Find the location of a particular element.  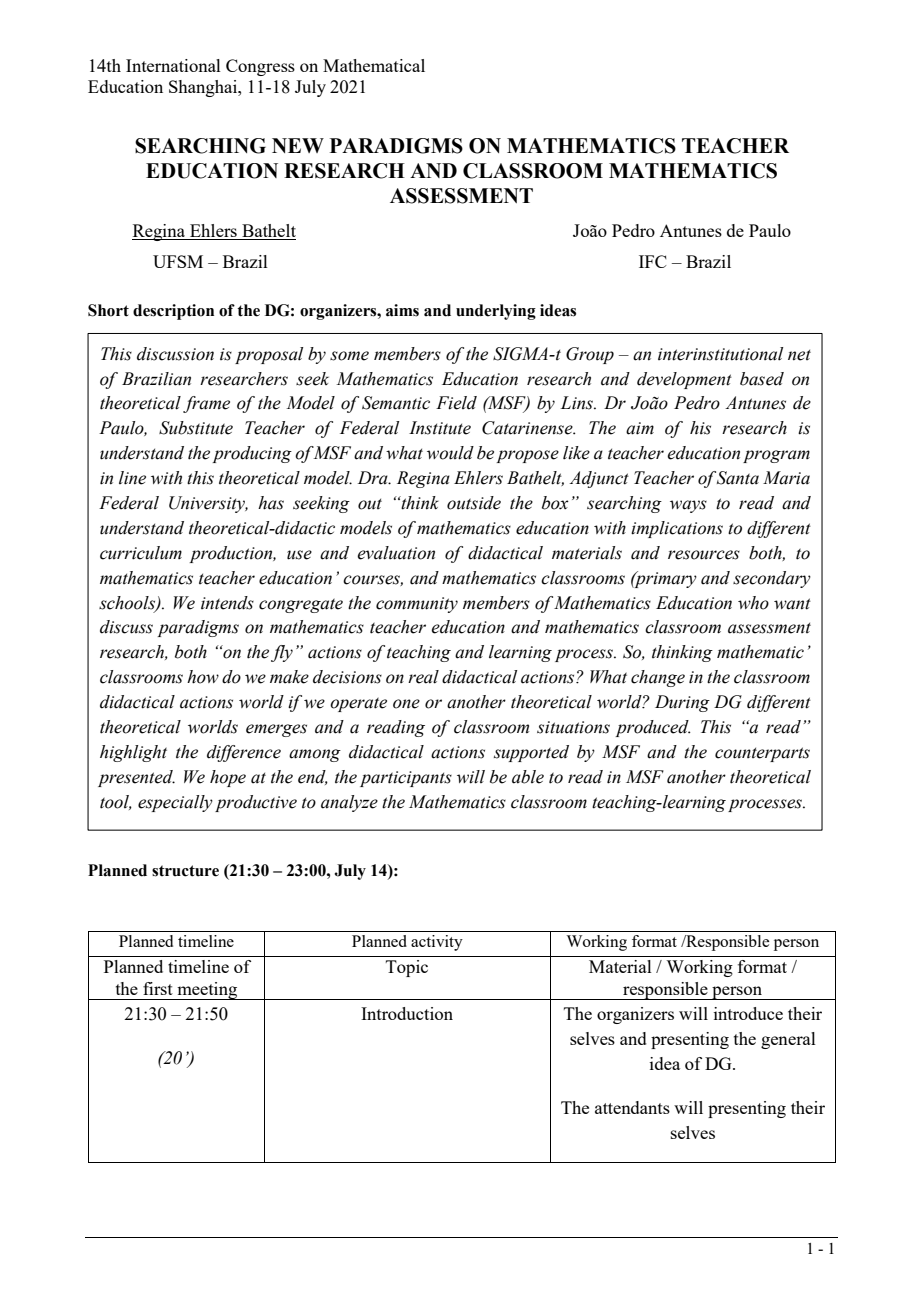

NEW is located at coordinates (298, 145).
